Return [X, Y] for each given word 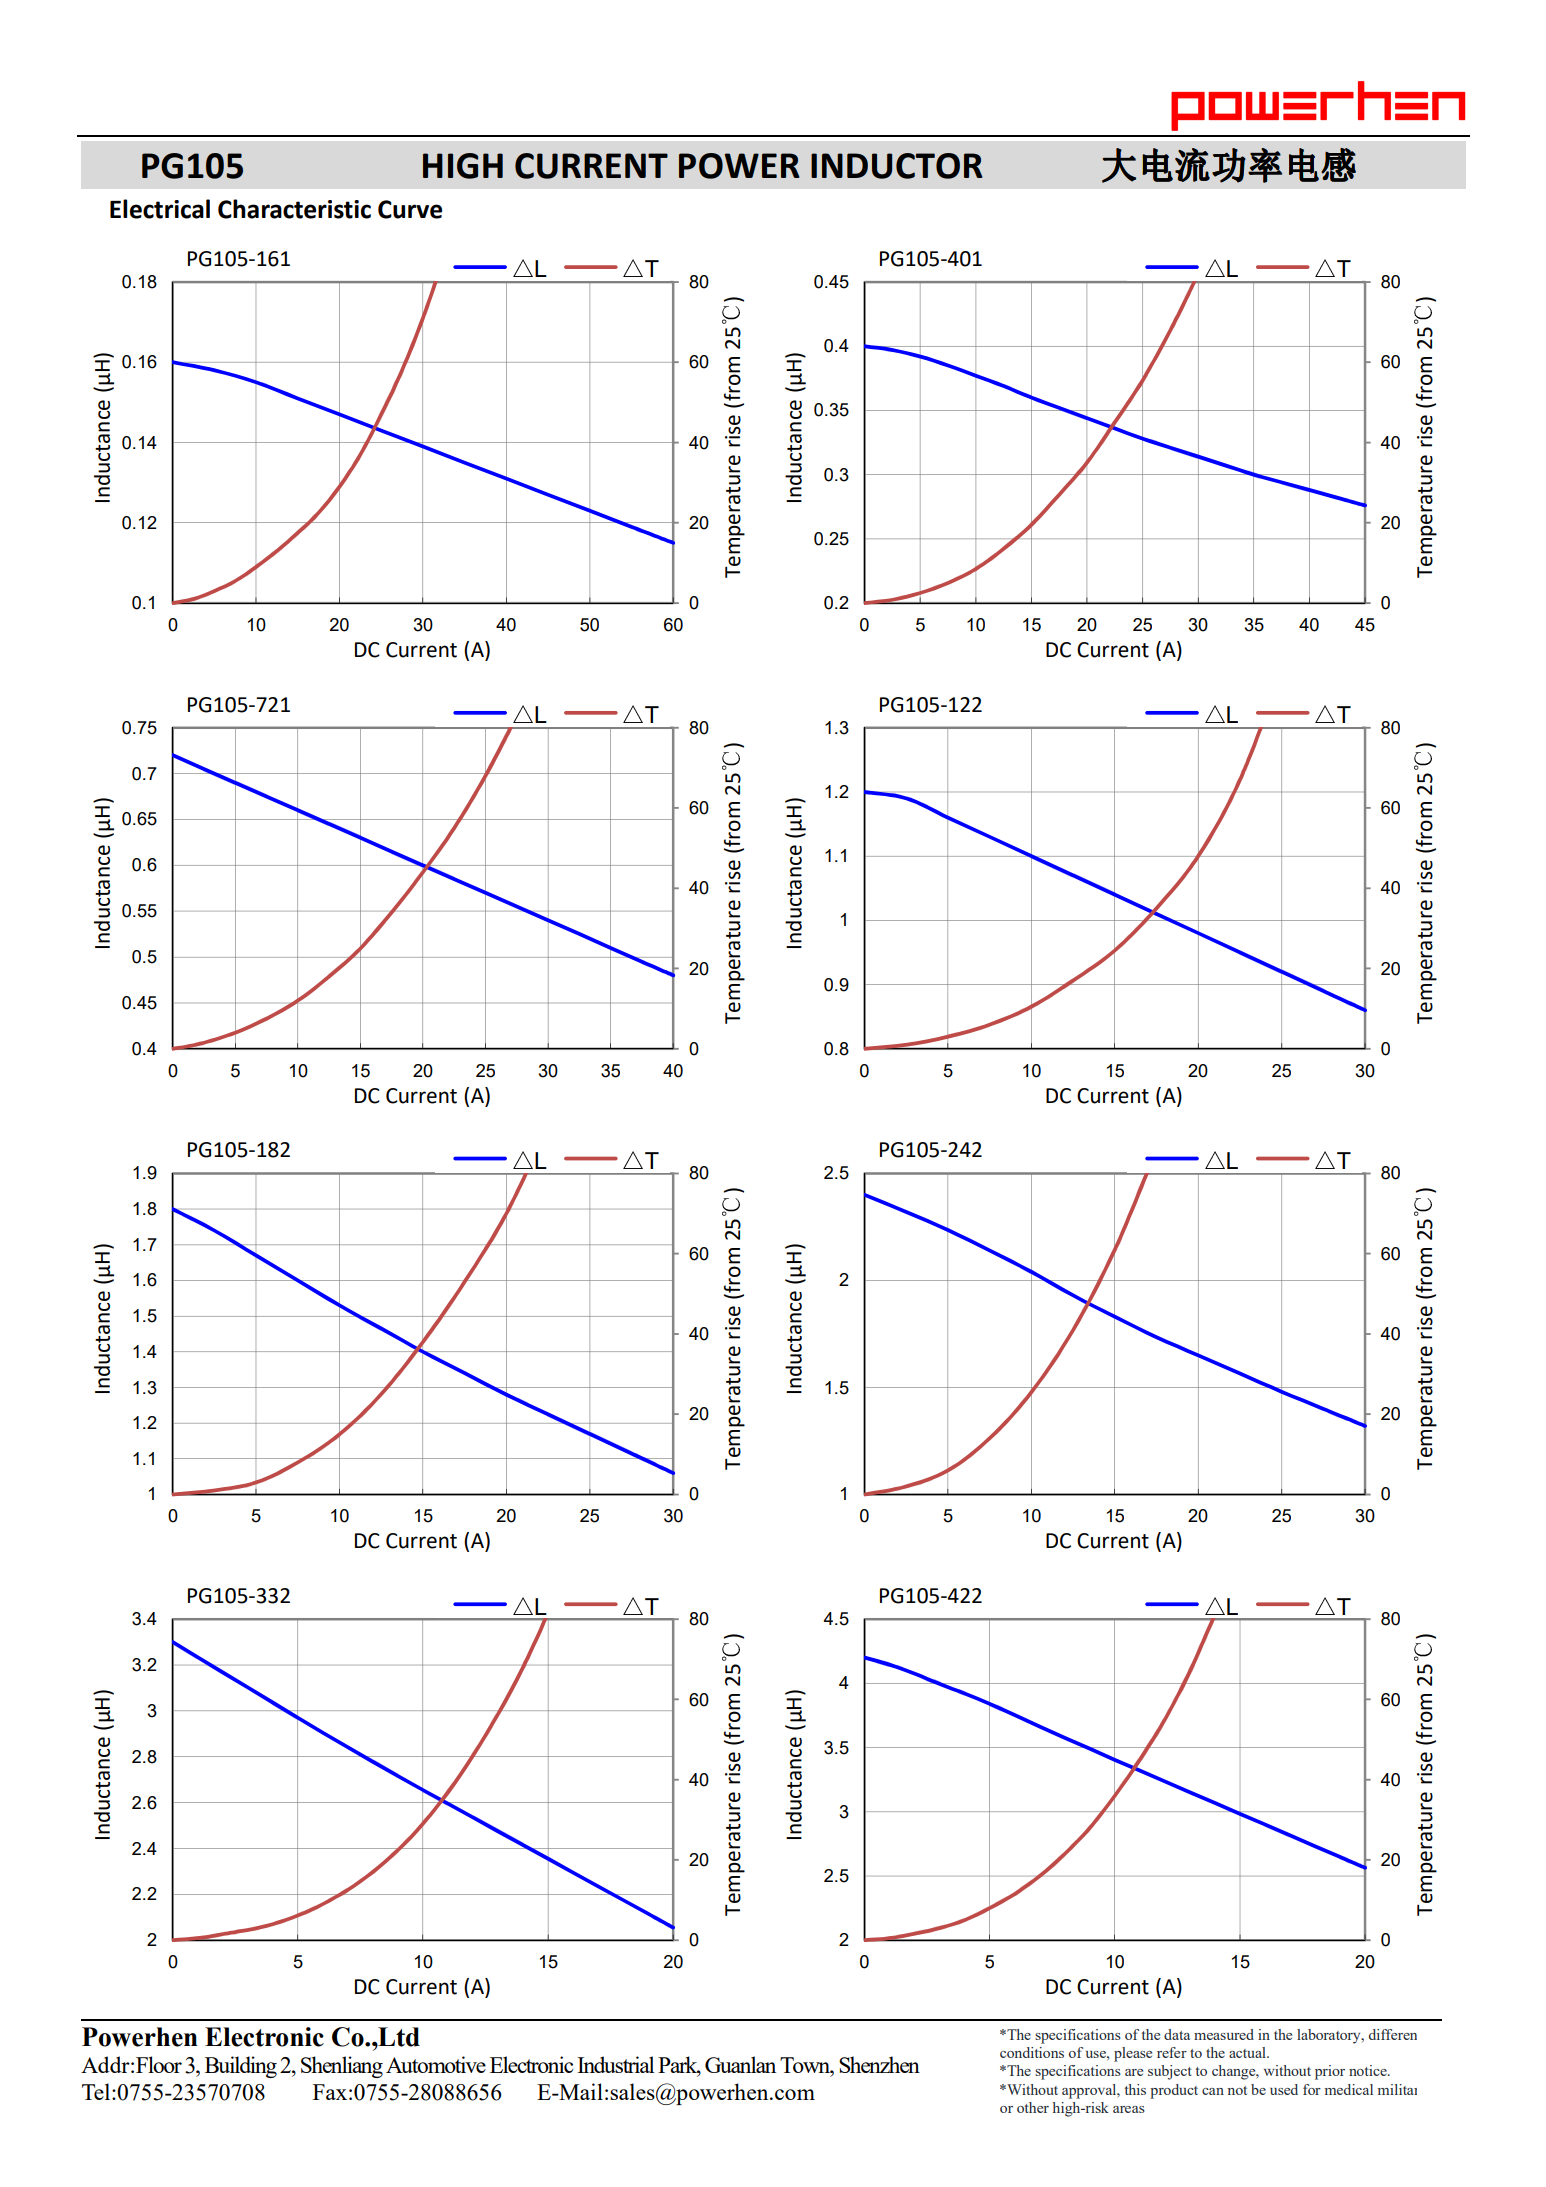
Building [241, 2067]
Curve [410, 209]
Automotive [436, 2064]
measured [1224, 2034]
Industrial [615, 2064]
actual [1248, 2052]
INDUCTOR [897, 166]
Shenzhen [879, 2064]
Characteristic [294, 209]
